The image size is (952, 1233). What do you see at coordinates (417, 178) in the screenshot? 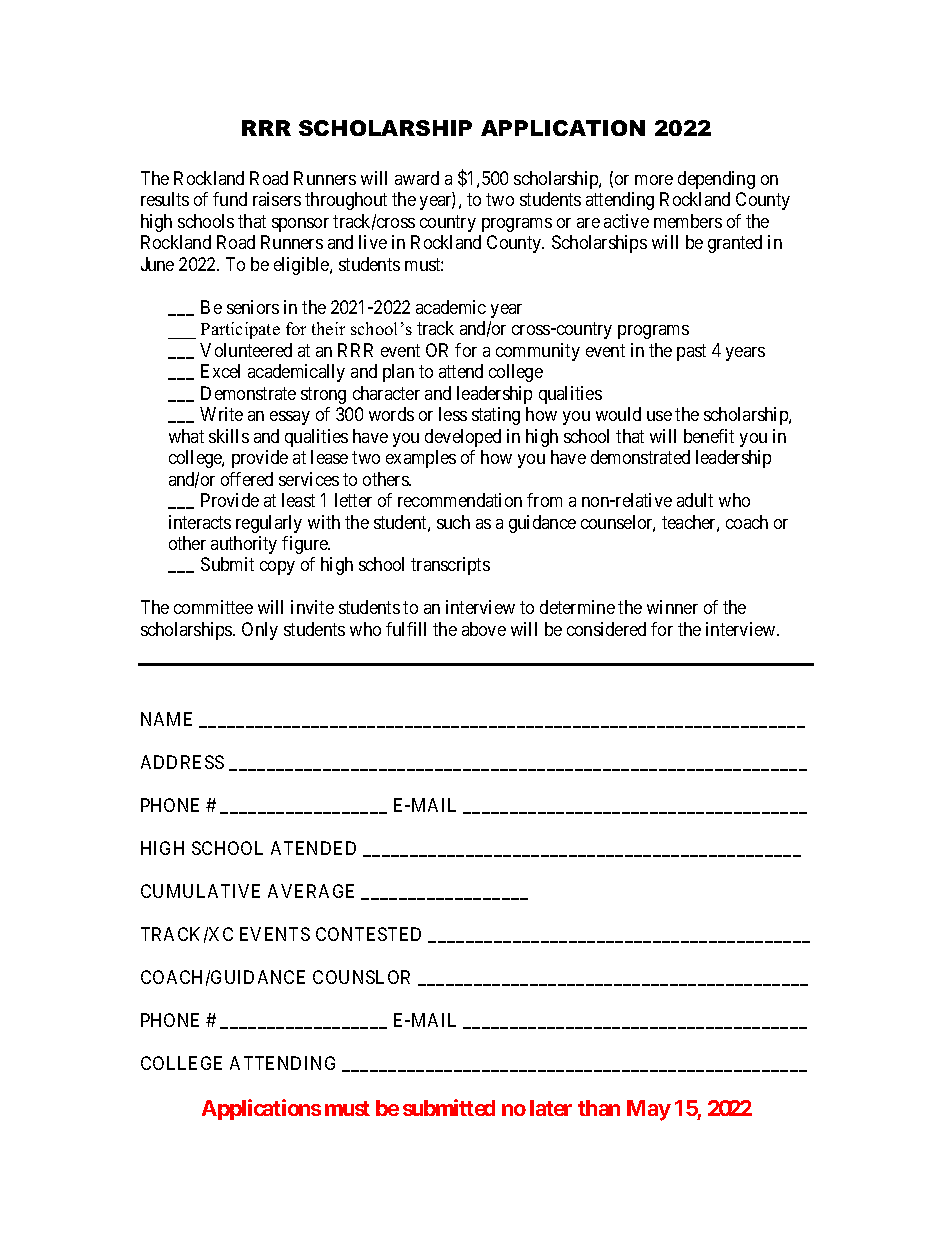
I see `award` at bounding box center [417, 178].
